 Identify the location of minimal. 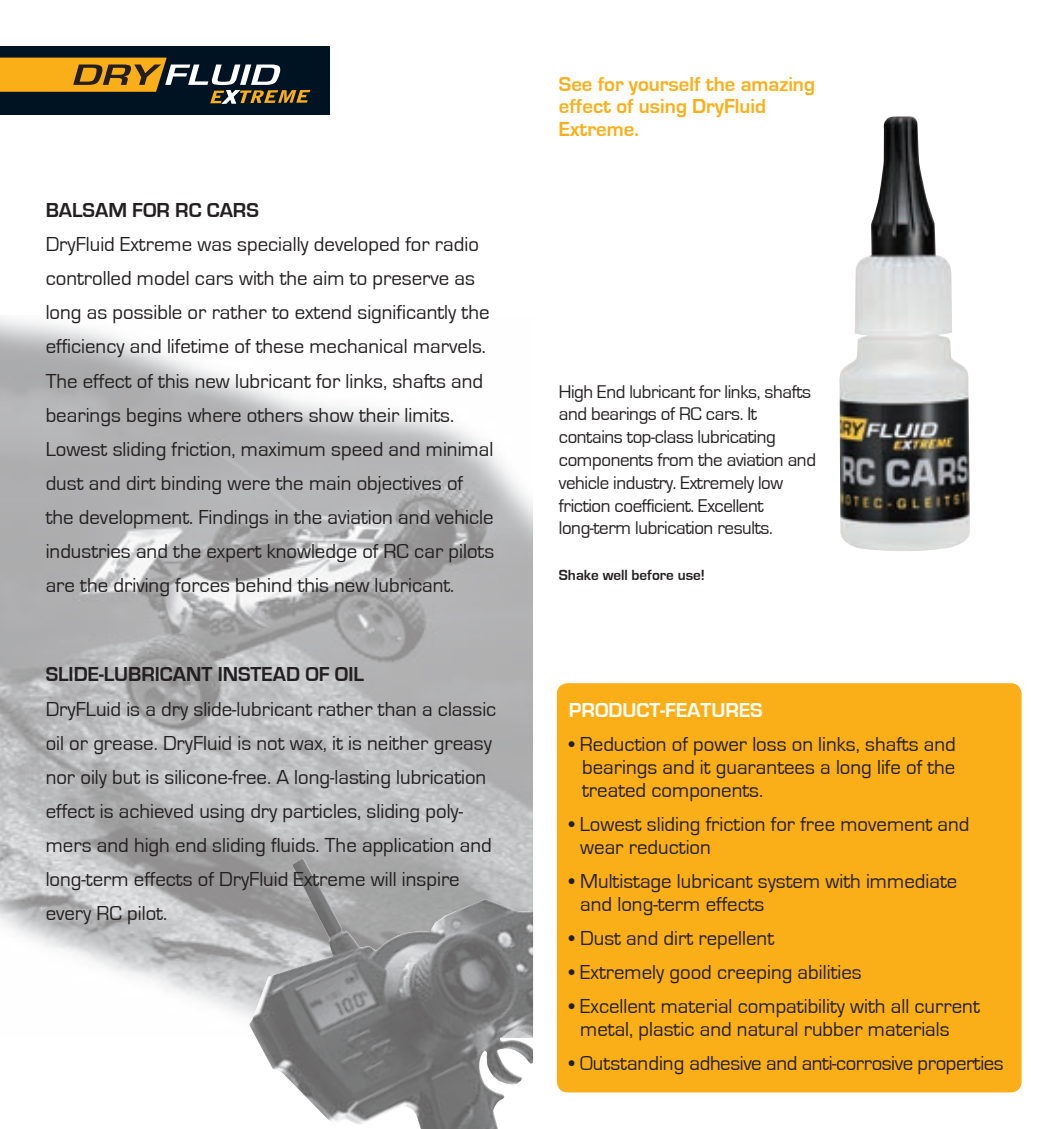
(459, 449).
